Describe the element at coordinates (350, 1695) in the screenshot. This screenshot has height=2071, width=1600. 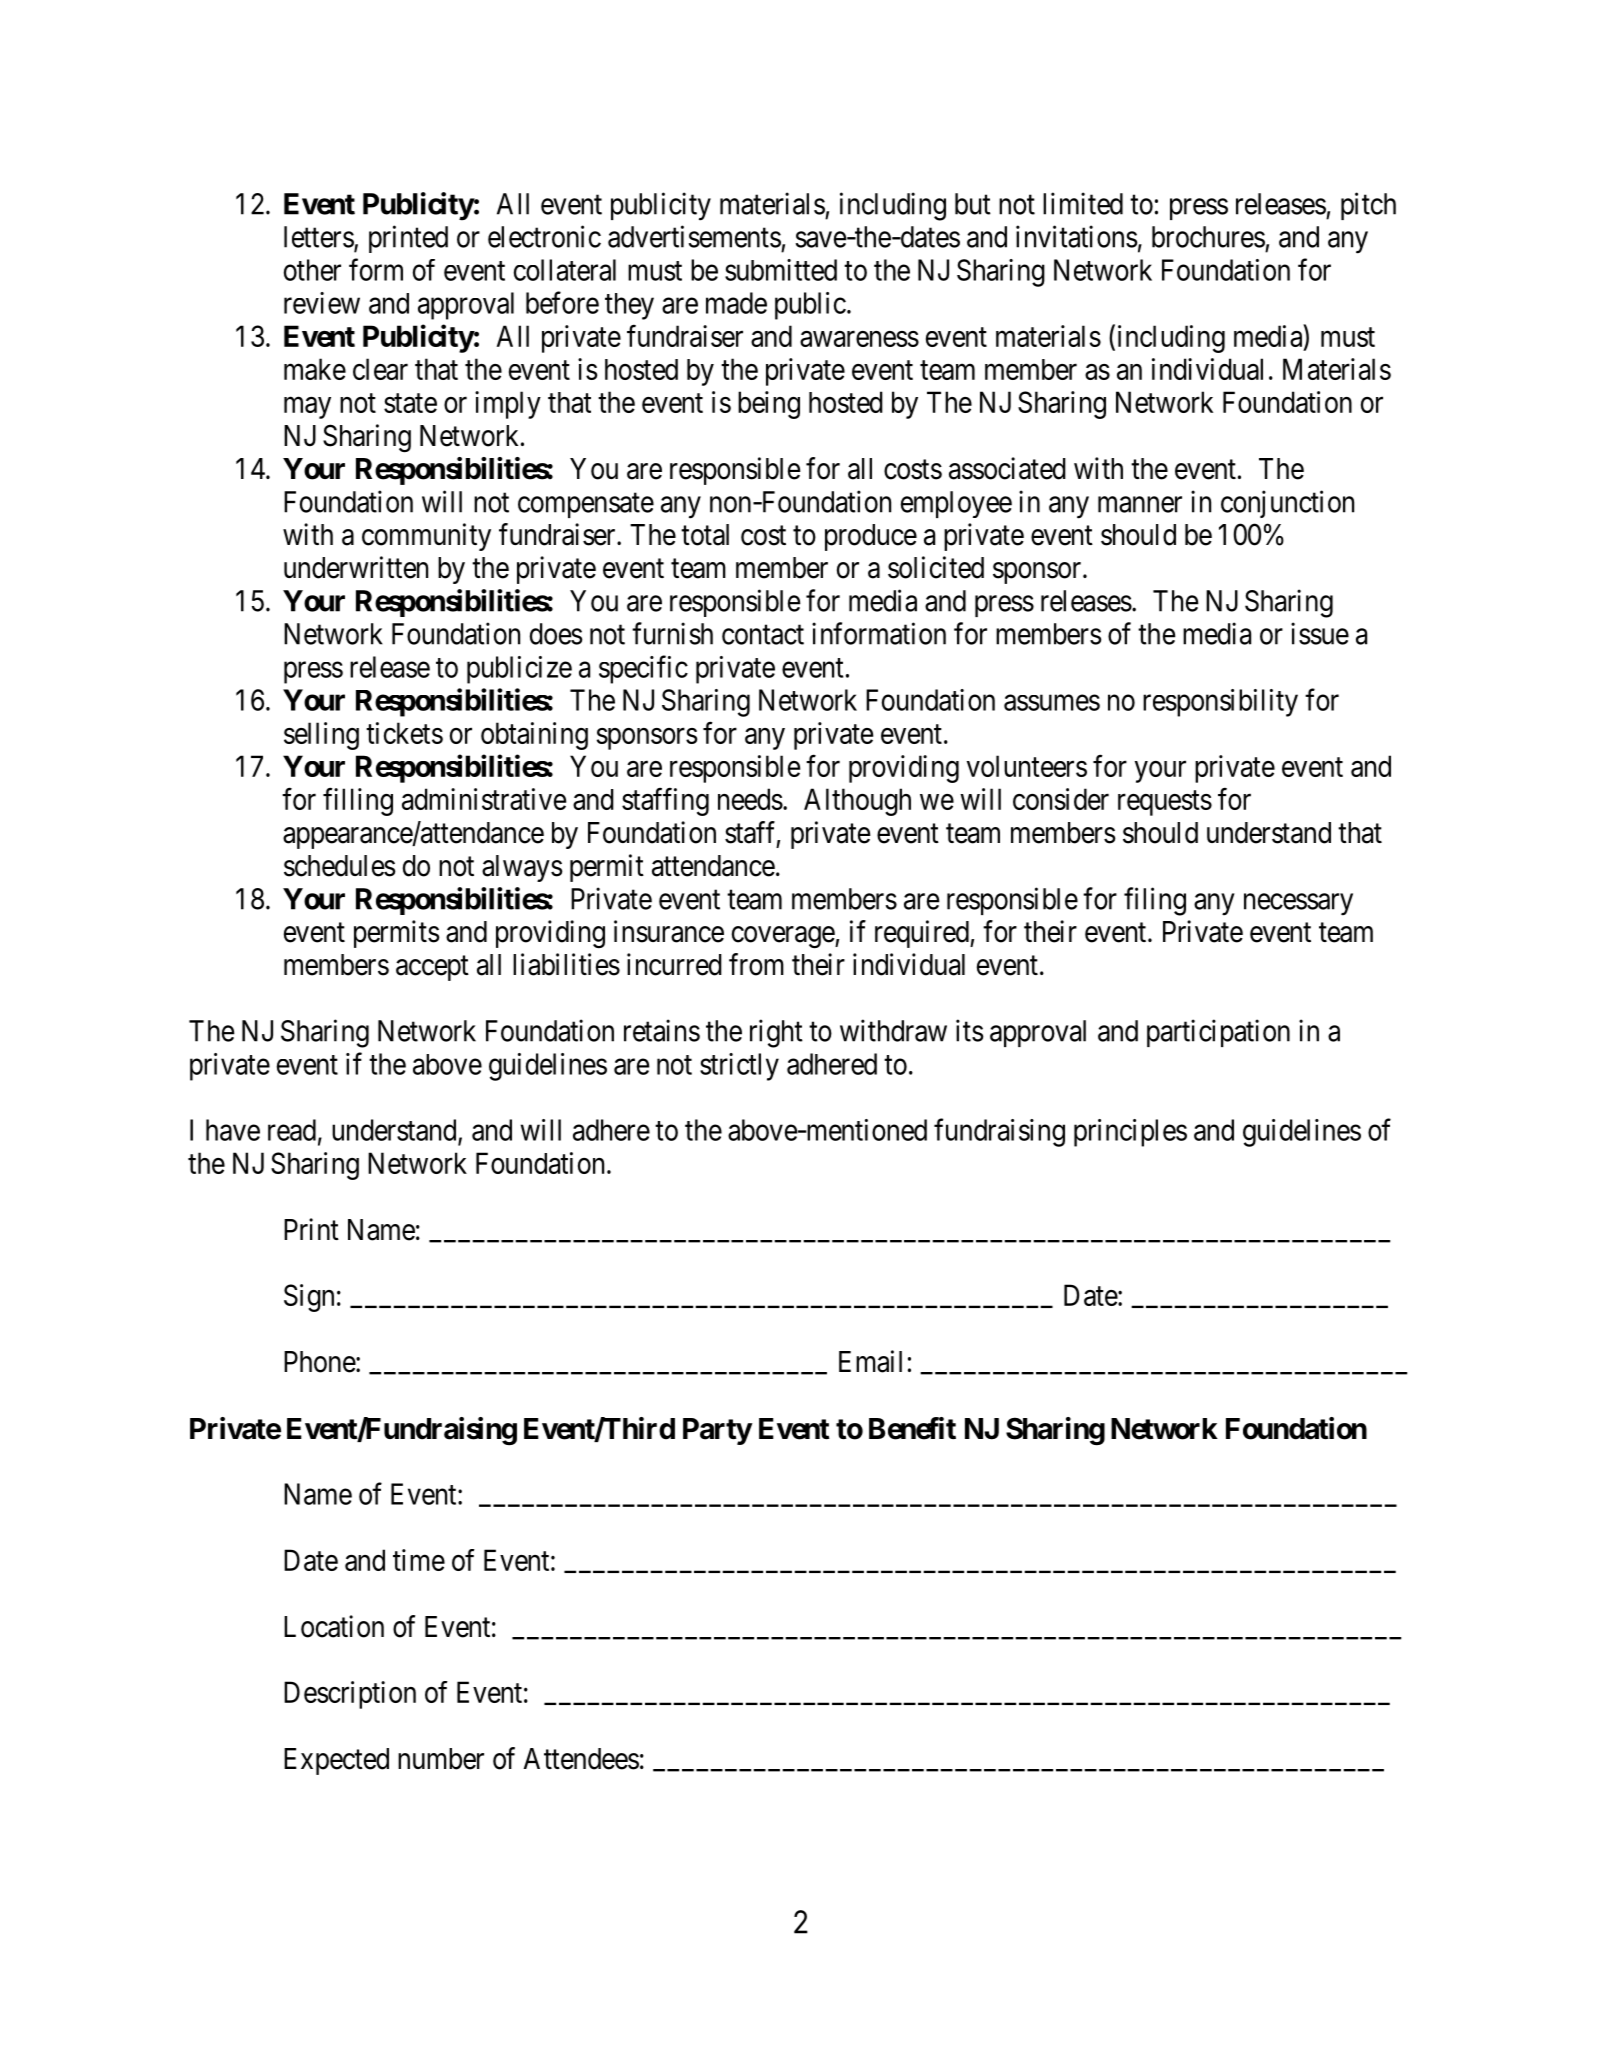
I see `Description` at that location.
